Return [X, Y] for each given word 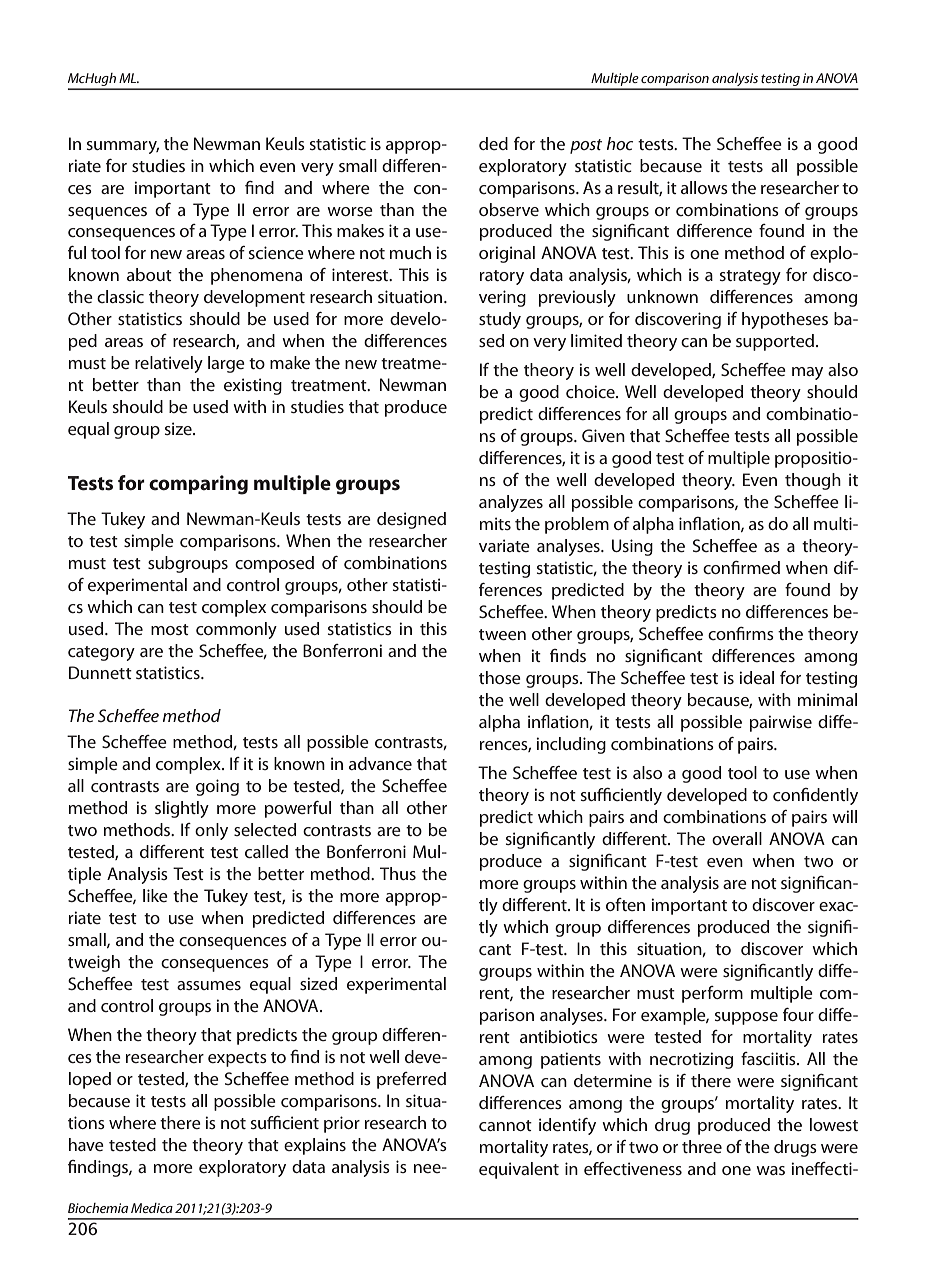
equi [496, 1170]
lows [711, 187]
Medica [152, 1208]
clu [560, 743]
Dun [84, 672]
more [499, 884]
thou [802, 479]
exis [238, 384]
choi [581, 391]
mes [226, 985]
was [770, 1170]
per [695, 996]
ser [511, 211]
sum [102, 145]
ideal [756, 677]
